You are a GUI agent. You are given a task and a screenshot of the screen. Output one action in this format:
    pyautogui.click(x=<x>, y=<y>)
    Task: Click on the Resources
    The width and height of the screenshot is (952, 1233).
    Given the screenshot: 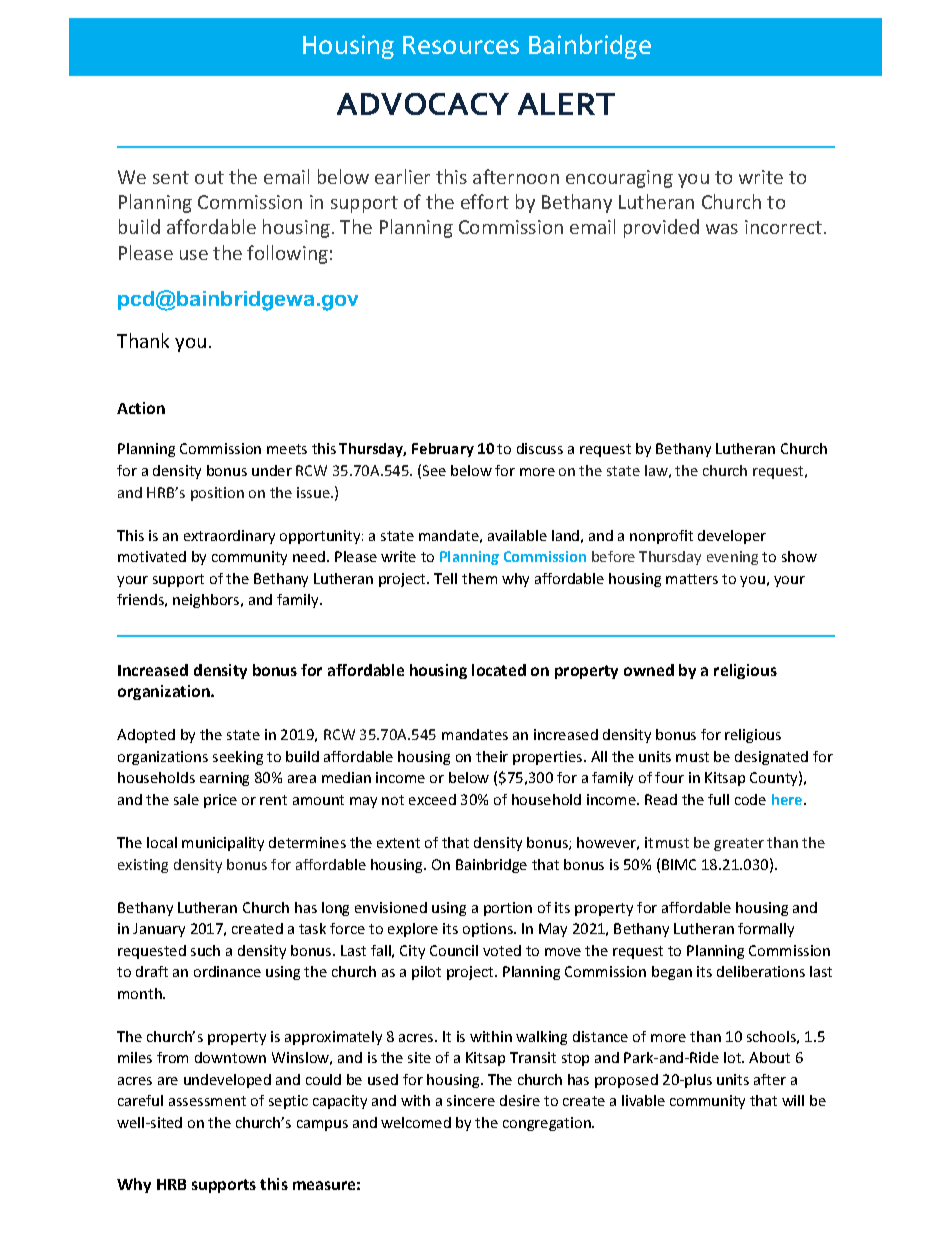 What is the action you would take?
    pyautogui.click(x=461, y=45)
